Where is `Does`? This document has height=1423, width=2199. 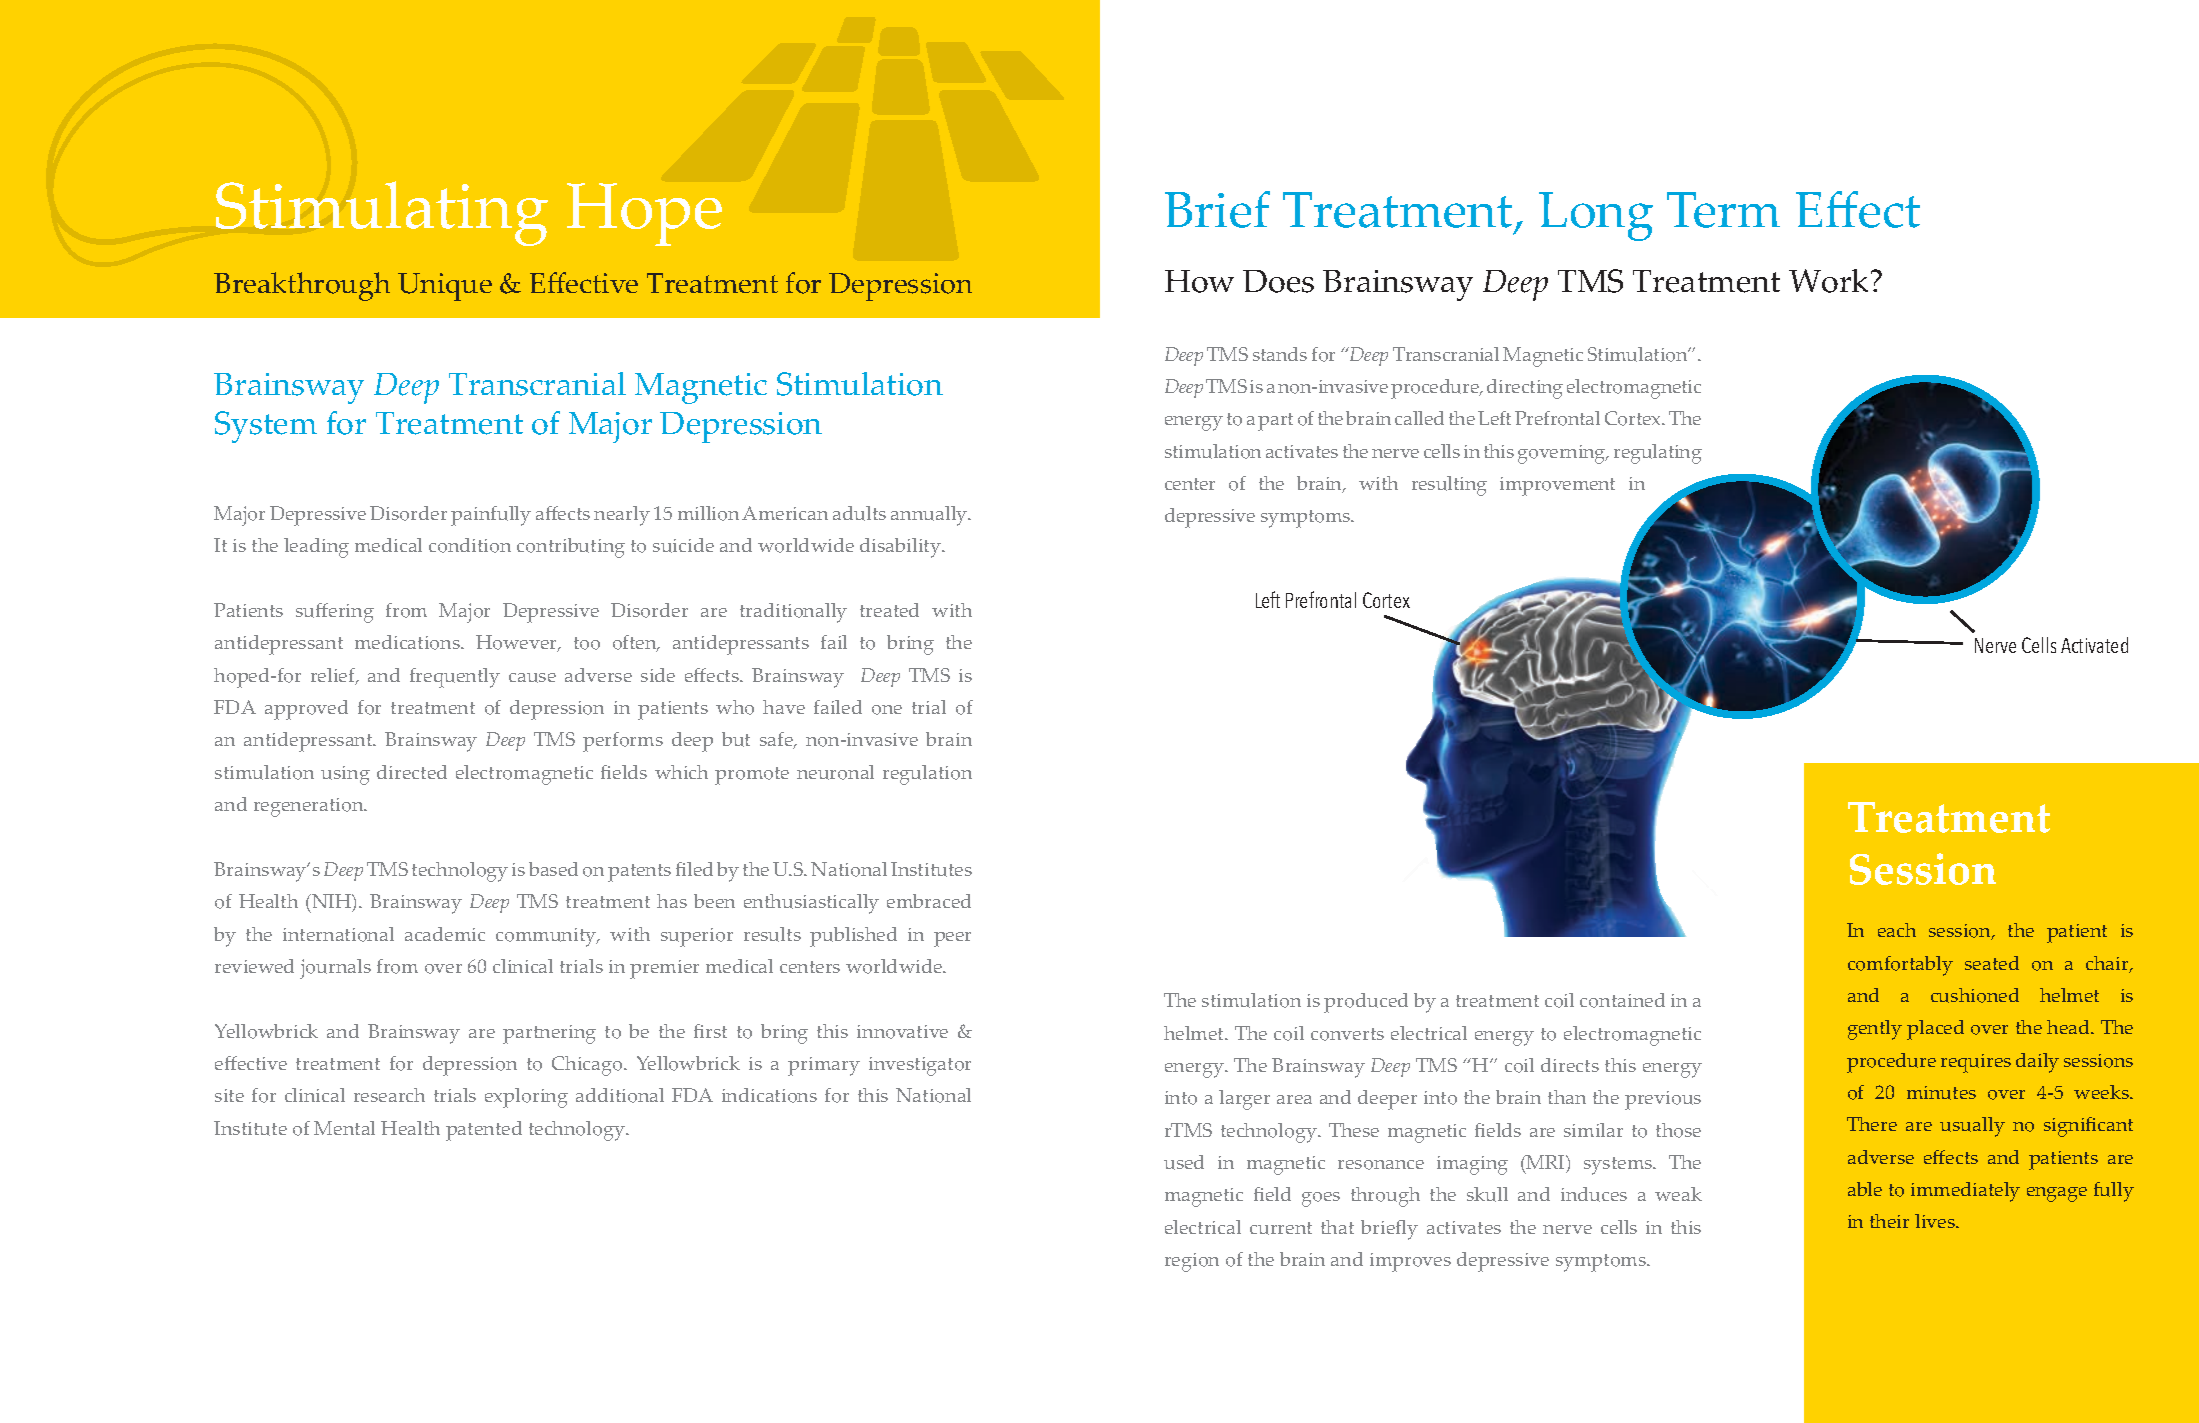
Does is located at coordinates (1278, 281).
